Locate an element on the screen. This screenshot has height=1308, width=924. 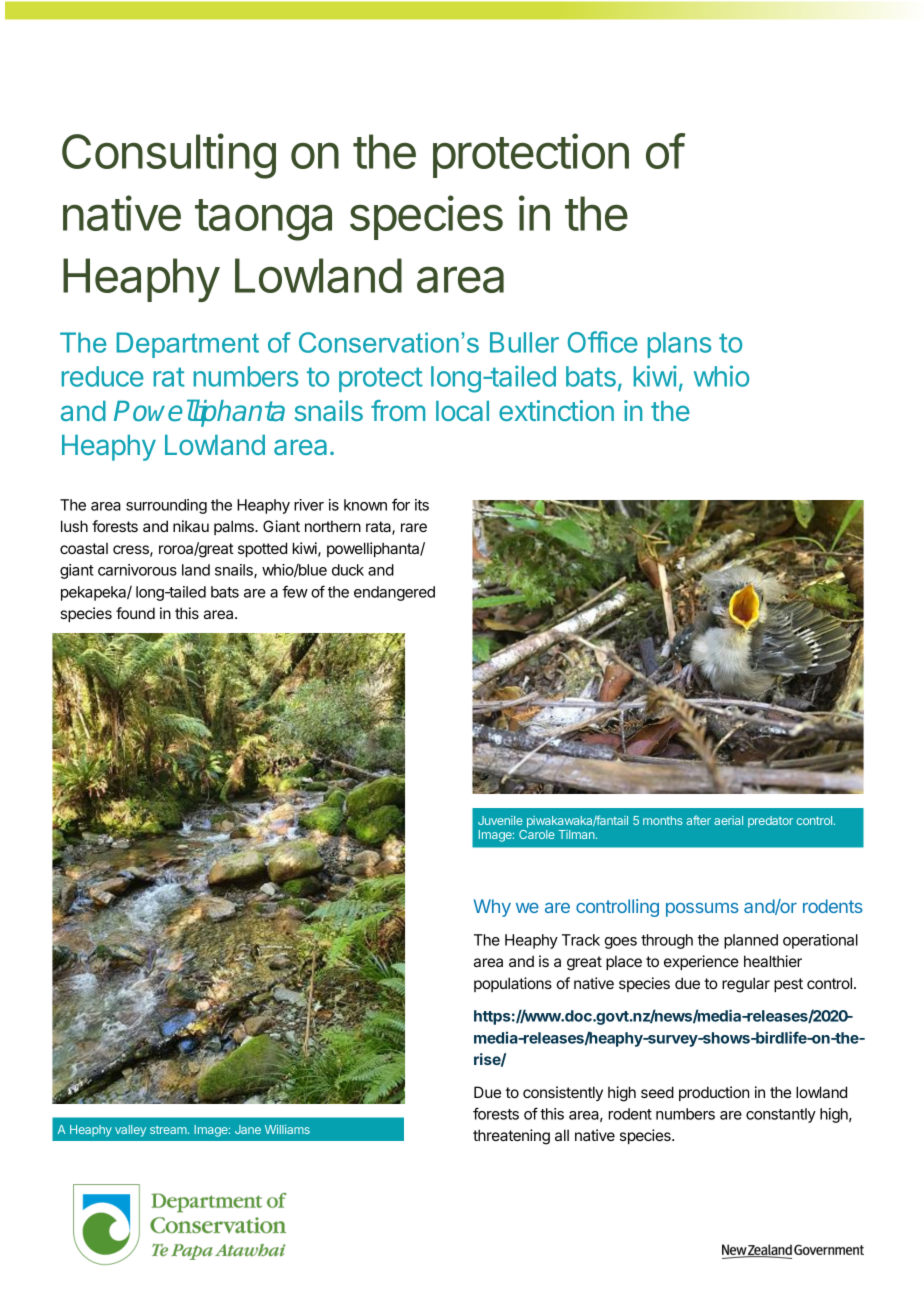
reduce is located at coordinates (103, 376).
